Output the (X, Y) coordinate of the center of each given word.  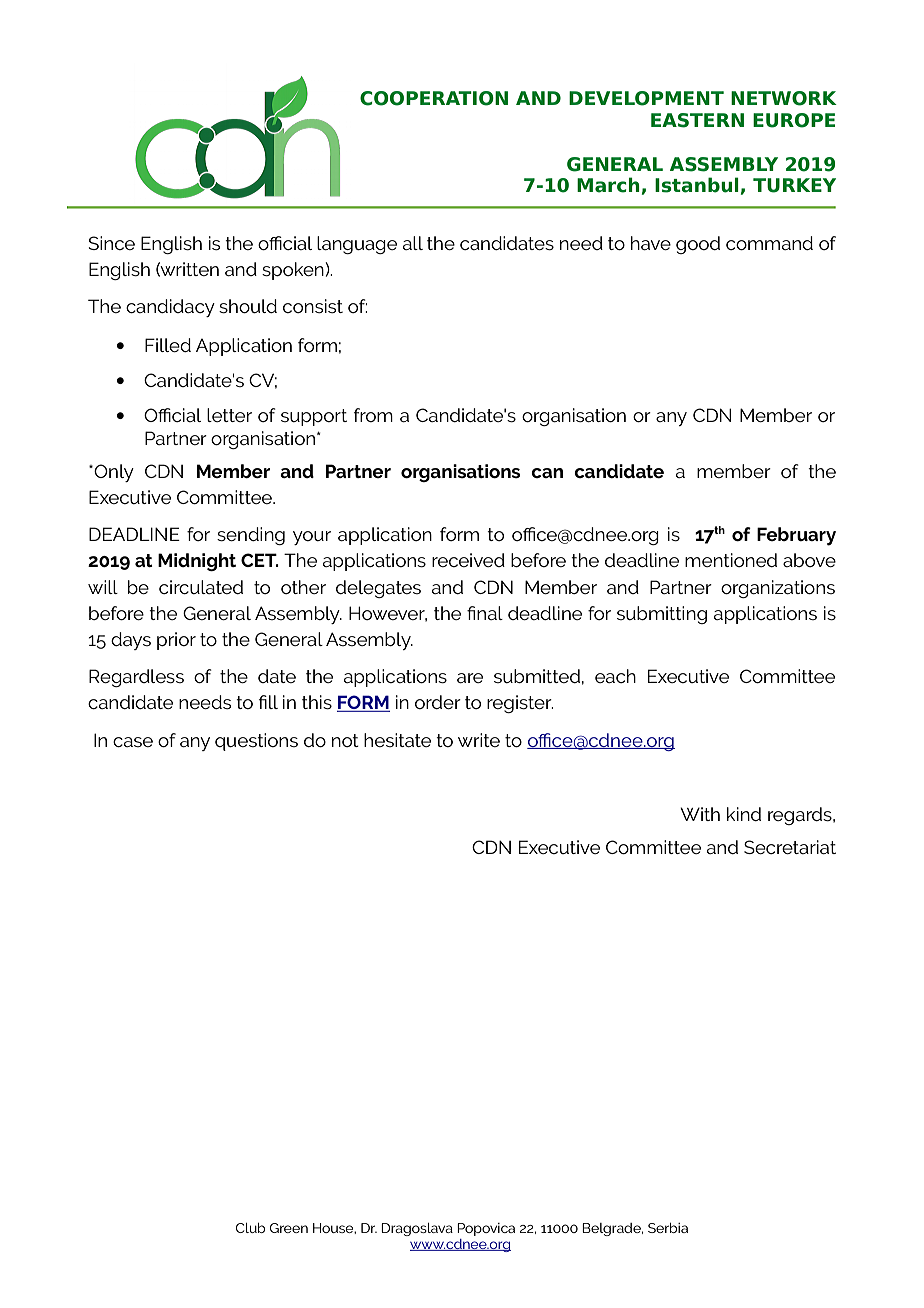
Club (250, 1228)
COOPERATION (434, 98)
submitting (662, 615)
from (373, 415)
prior (176, 641)
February (796, 536)
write (479, 740)
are (470, 678)
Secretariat (790, 847)
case (133, 742)
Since (112, 243)
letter (229, 415)
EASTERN (697, 120)
